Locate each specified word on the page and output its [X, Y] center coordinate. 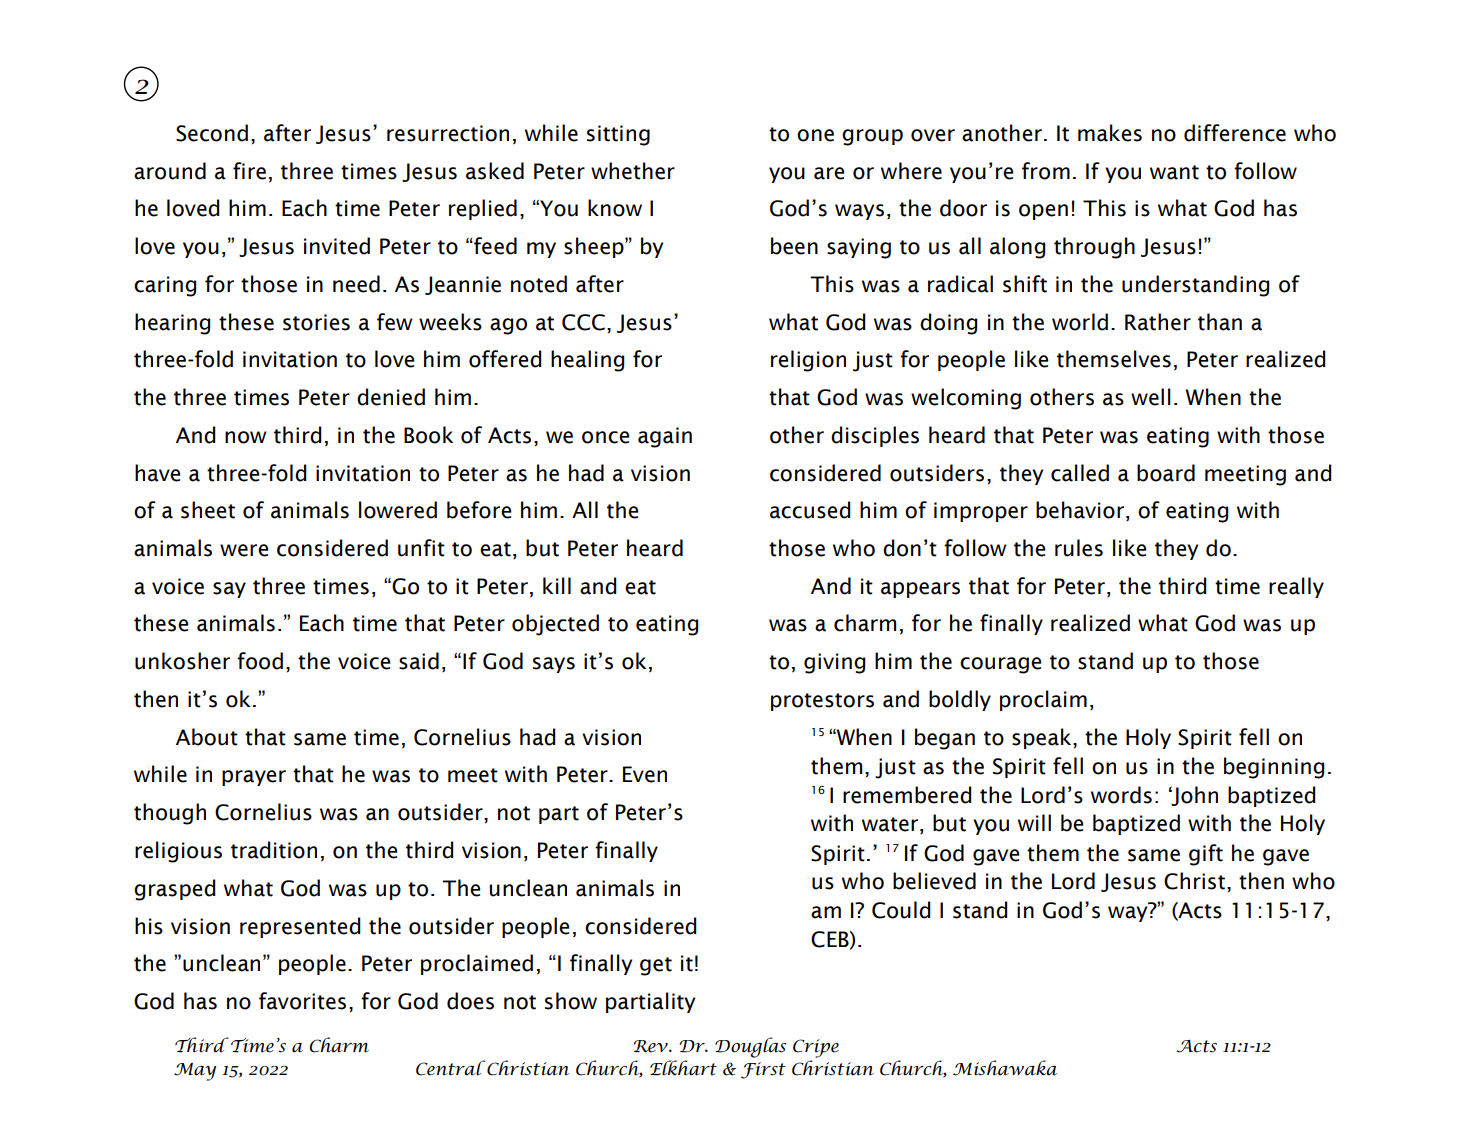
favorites [302, 1001]
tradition [274, 850]
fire [249, 171]
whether [633, 171]
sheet [208, 510]
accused [810, 510]
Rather [1158, 322]
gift [1206, 855]
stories [316, 322]
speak [1043, 738]
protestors [822, 702]
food [260, 661]
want [1174, 172]
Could [901, 910]
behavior [1081, 511]
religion [808, 361]
